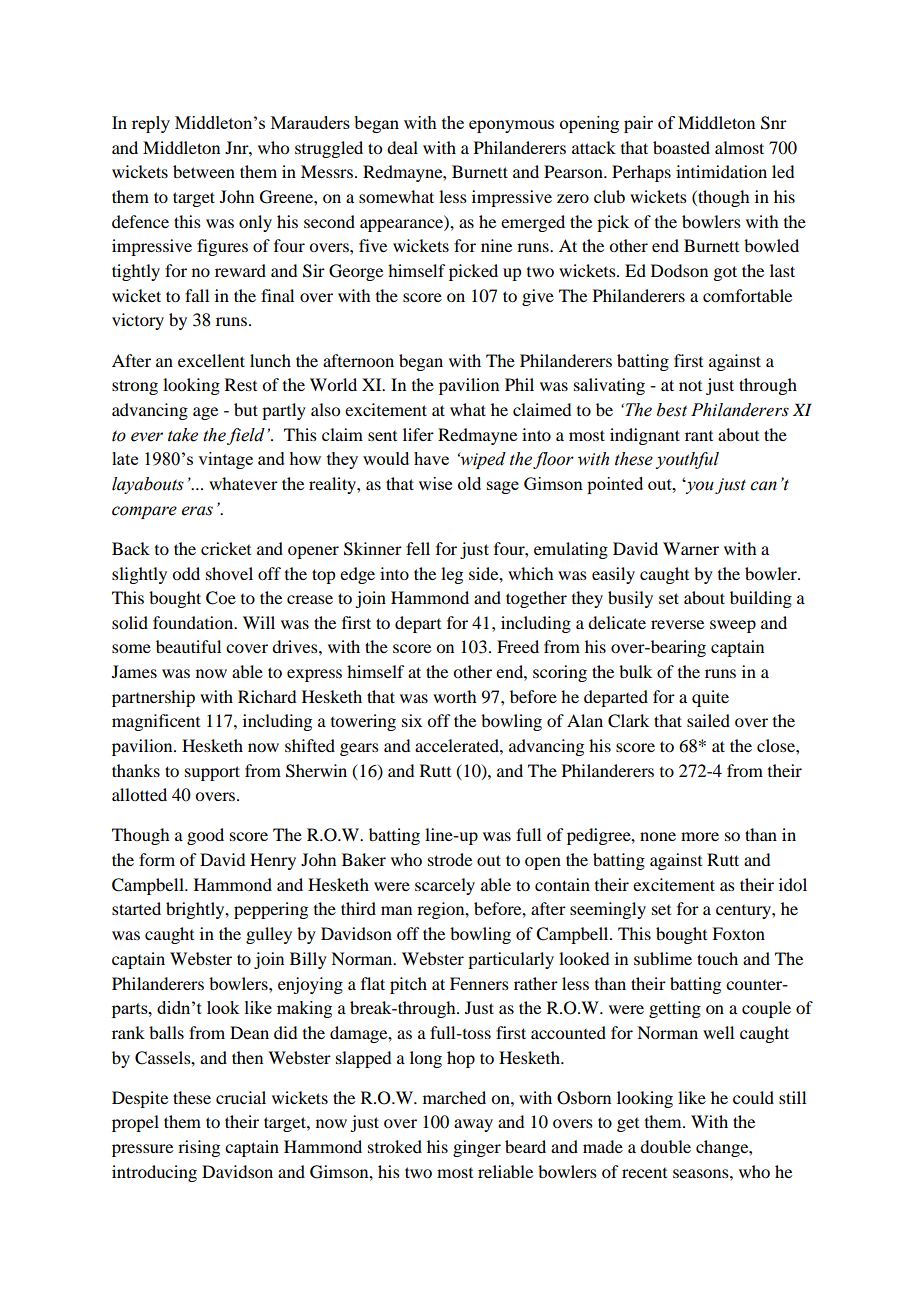  I want to click on between, so click(204, 171).
